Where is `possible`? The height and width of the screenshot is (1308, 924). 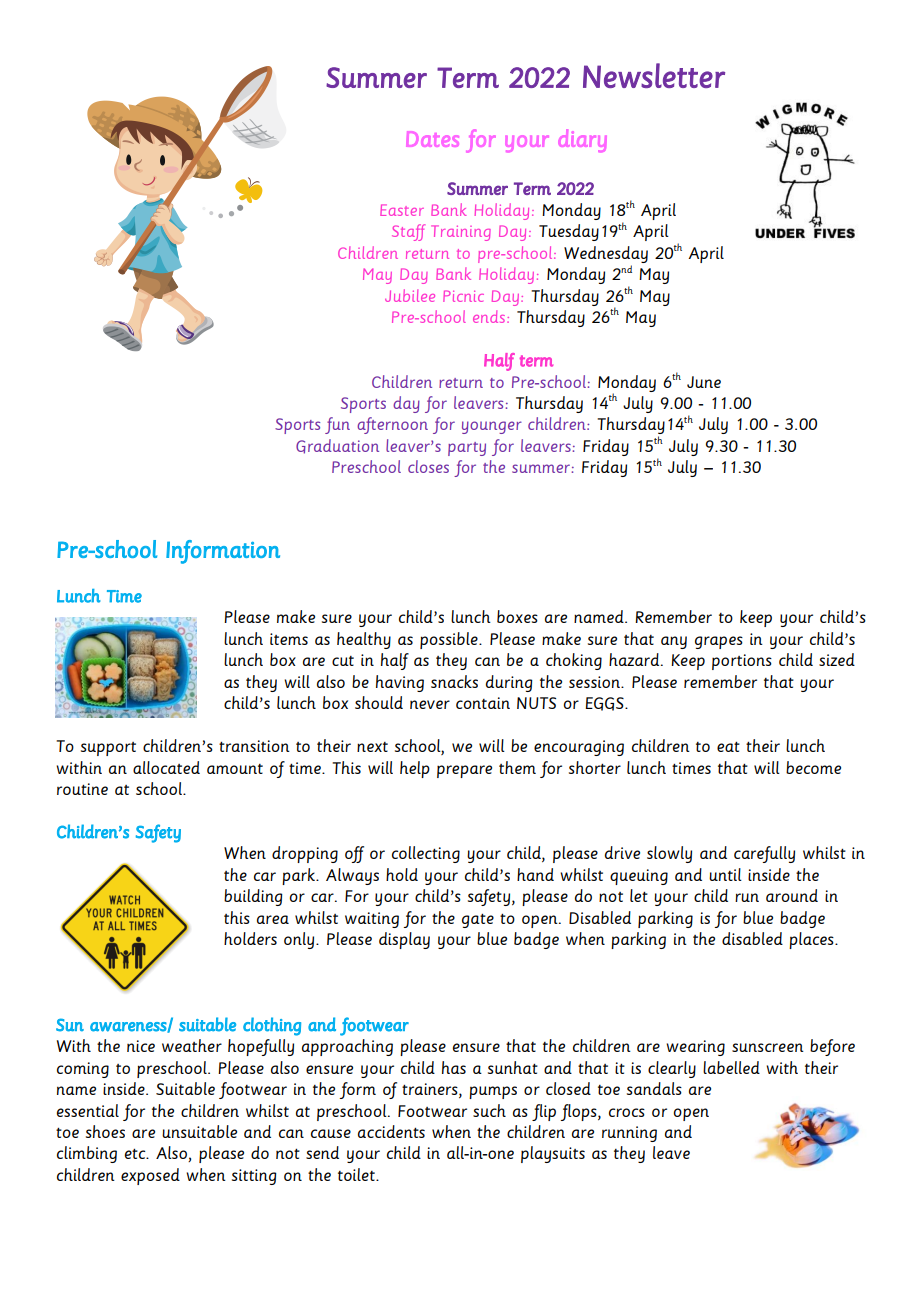 possible is located at coordinates (450, 640).
